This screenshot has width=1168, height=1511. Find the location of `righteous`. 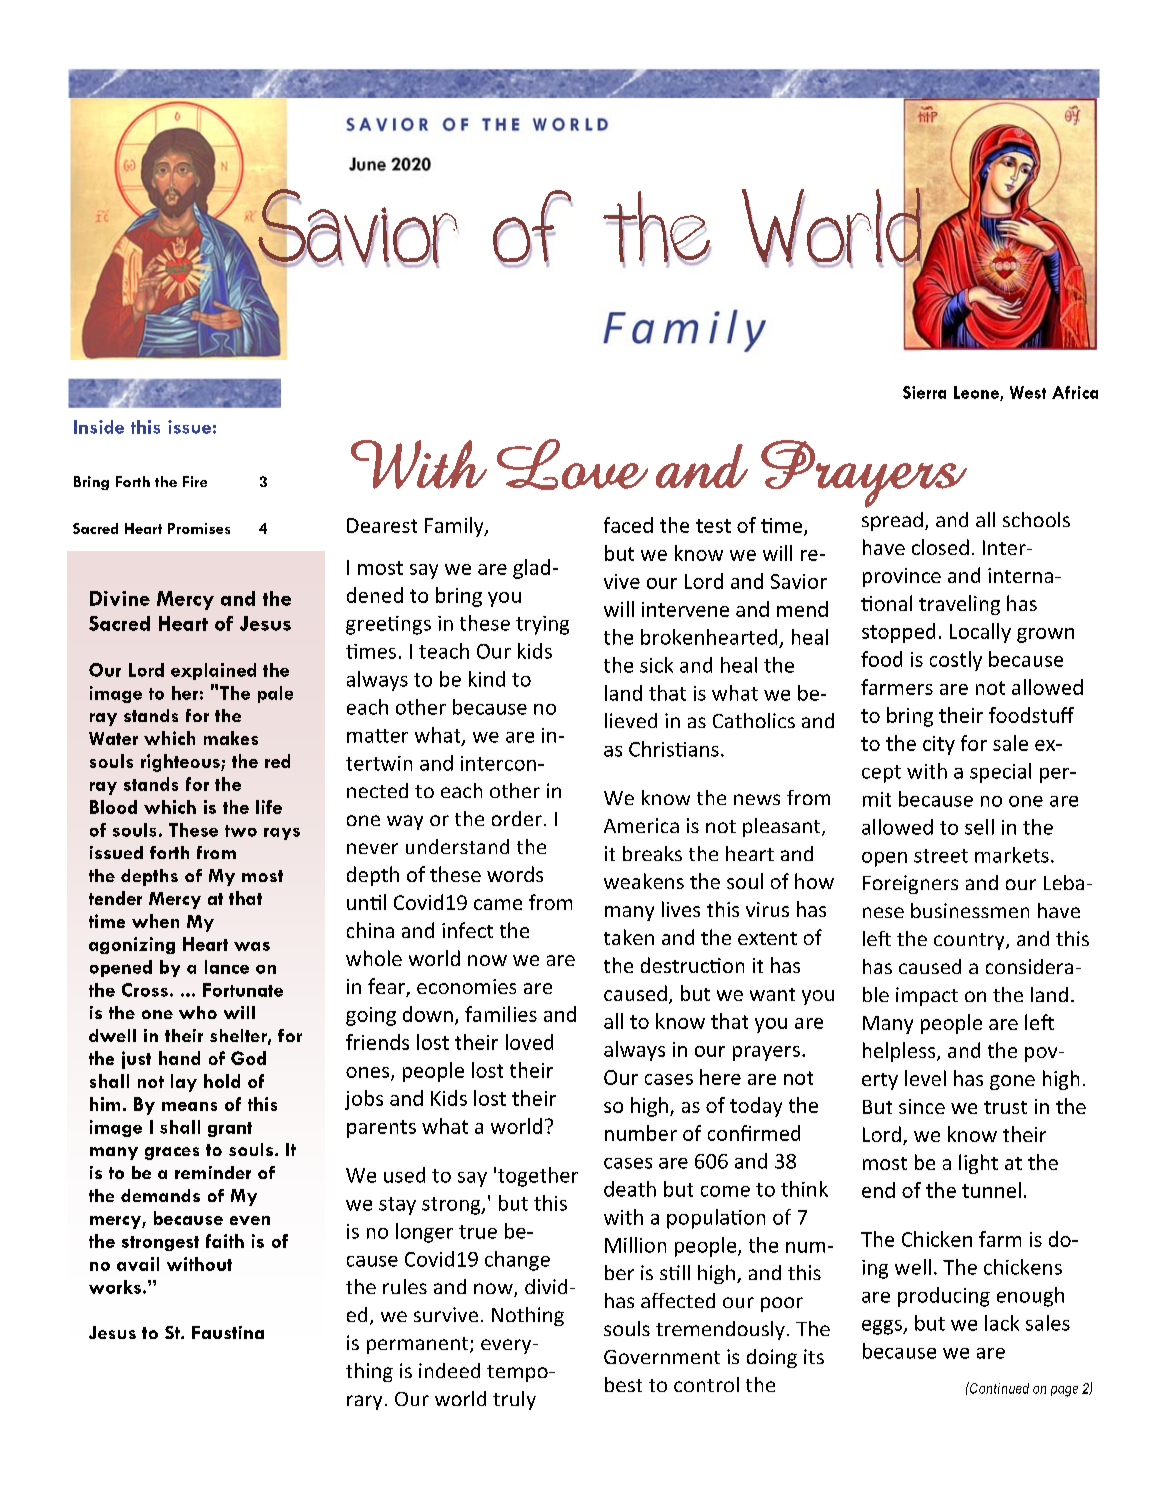

righteous is located at coordinates (181, 763).
